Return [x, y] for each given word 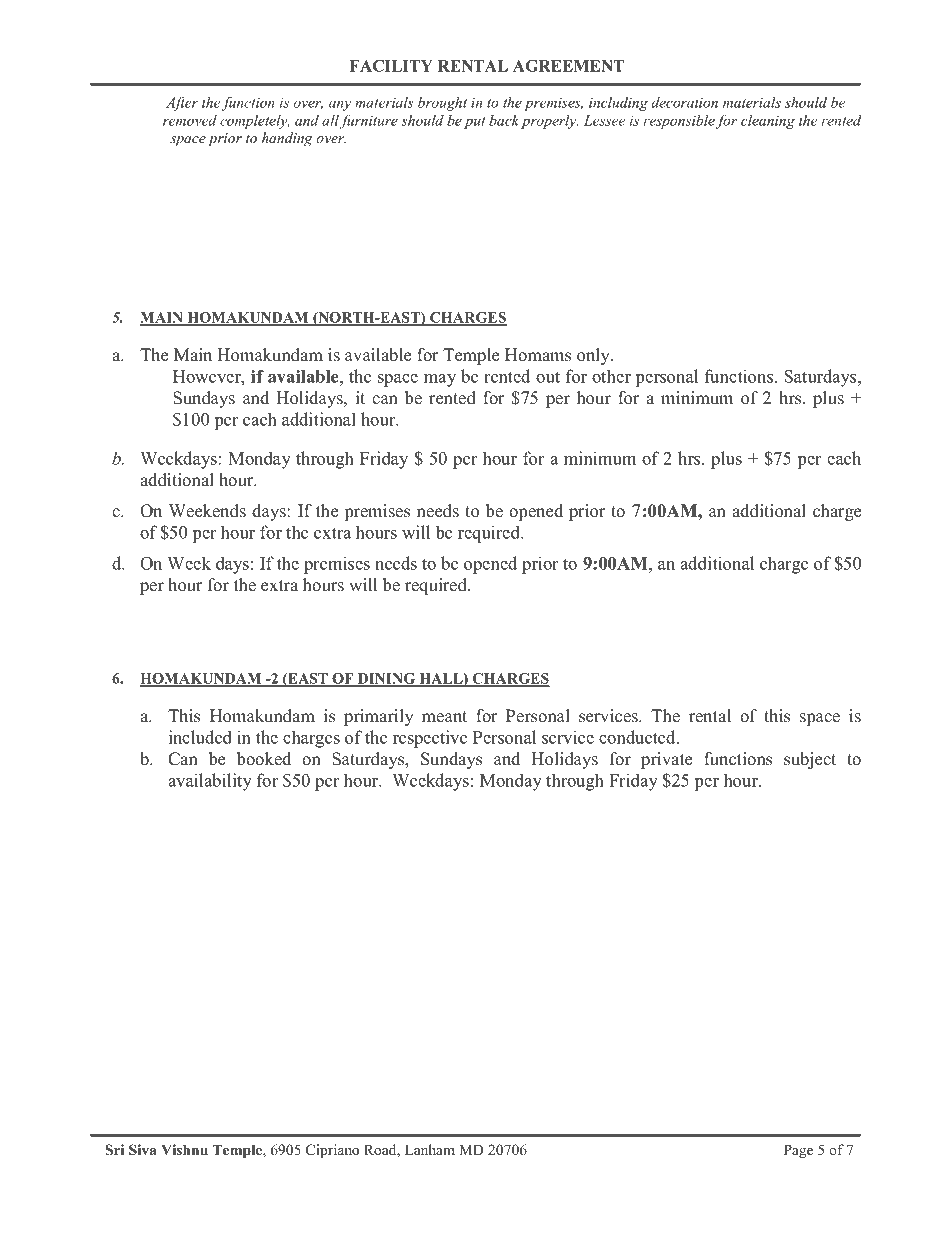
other [611, 376]
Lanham [430, 1149]
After [182, 103]
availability [210, 782]
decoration [684, 102]
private [666, 760]
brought [442, 104]
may [440, 380]
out [548, 377]
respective [430, 739]
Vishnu [184, 1149]
